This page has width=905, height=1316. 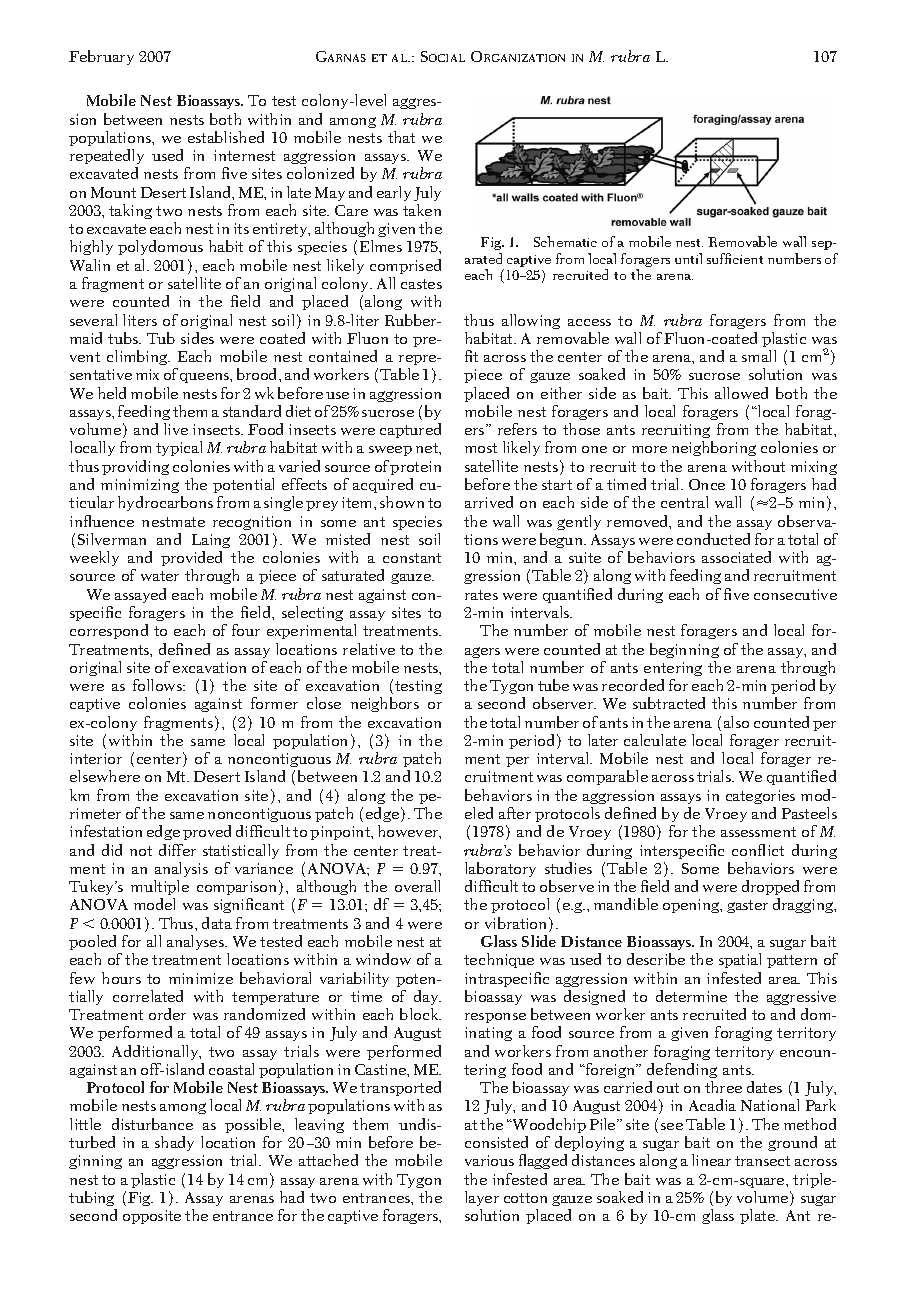 I want to click on various, so click(x=489, y=1160).
